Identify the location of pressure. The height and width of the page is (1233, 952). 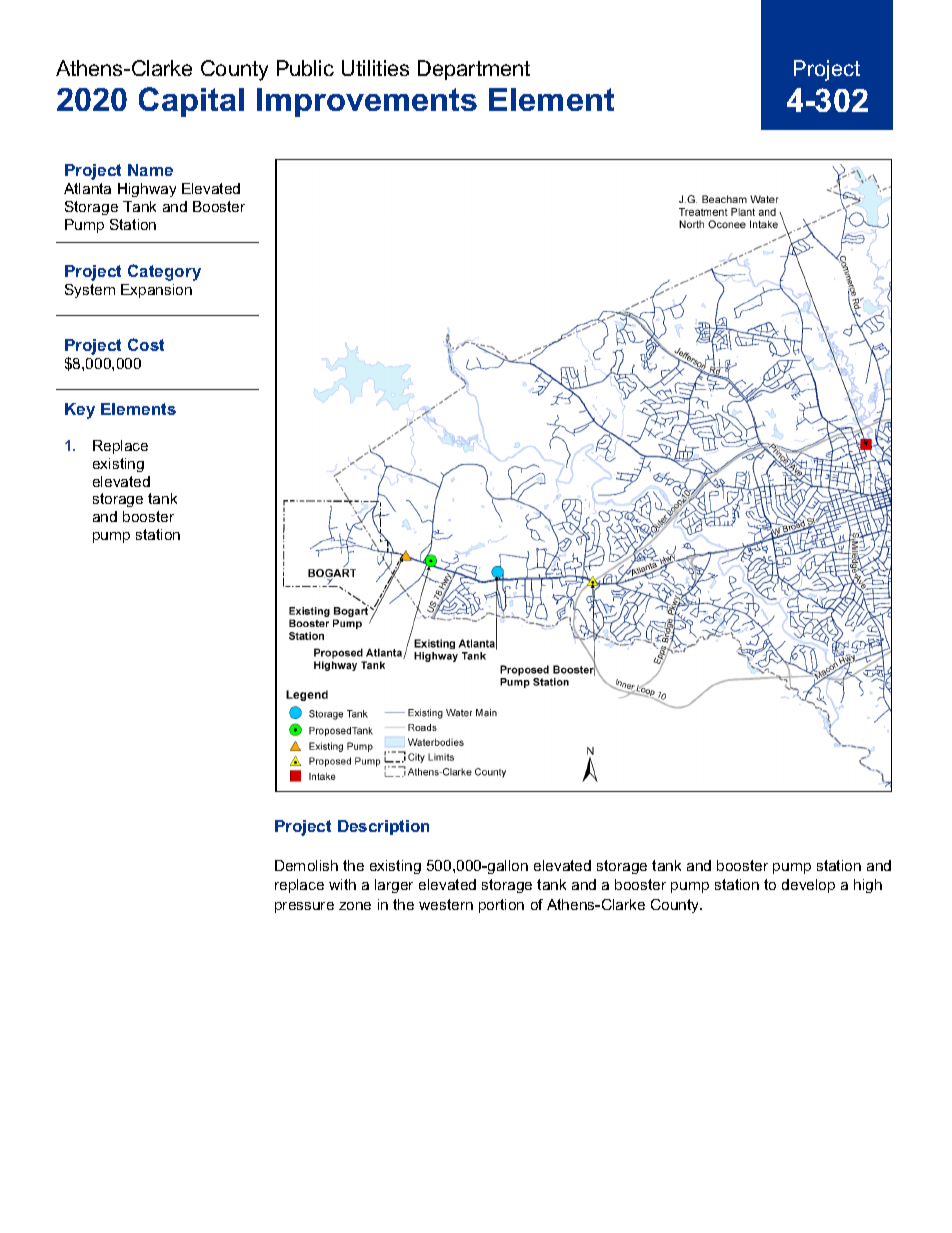
(304, 907).
